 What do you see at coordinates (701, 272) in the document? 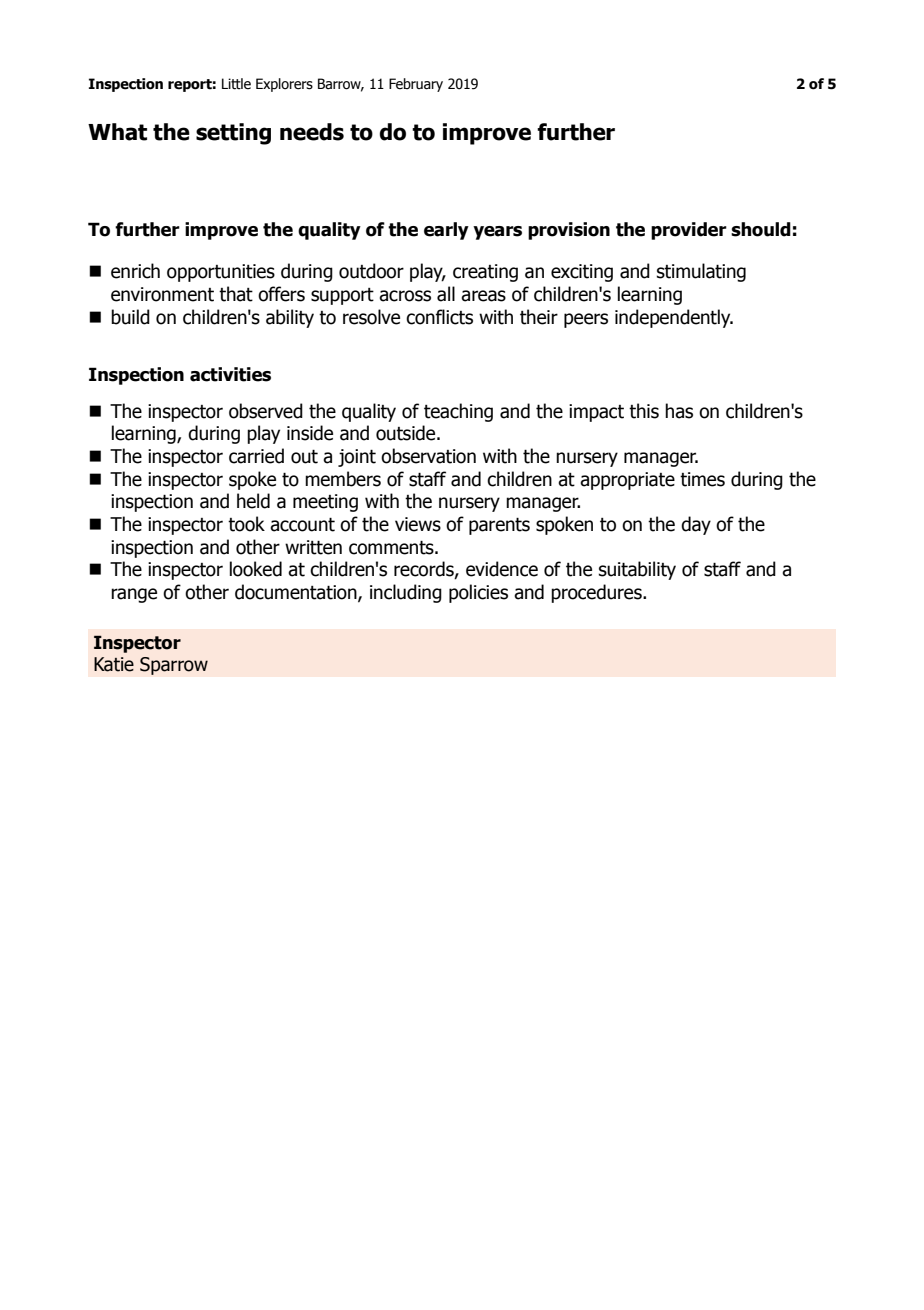
I see `stimulating` at bounding box center [701, 272].
